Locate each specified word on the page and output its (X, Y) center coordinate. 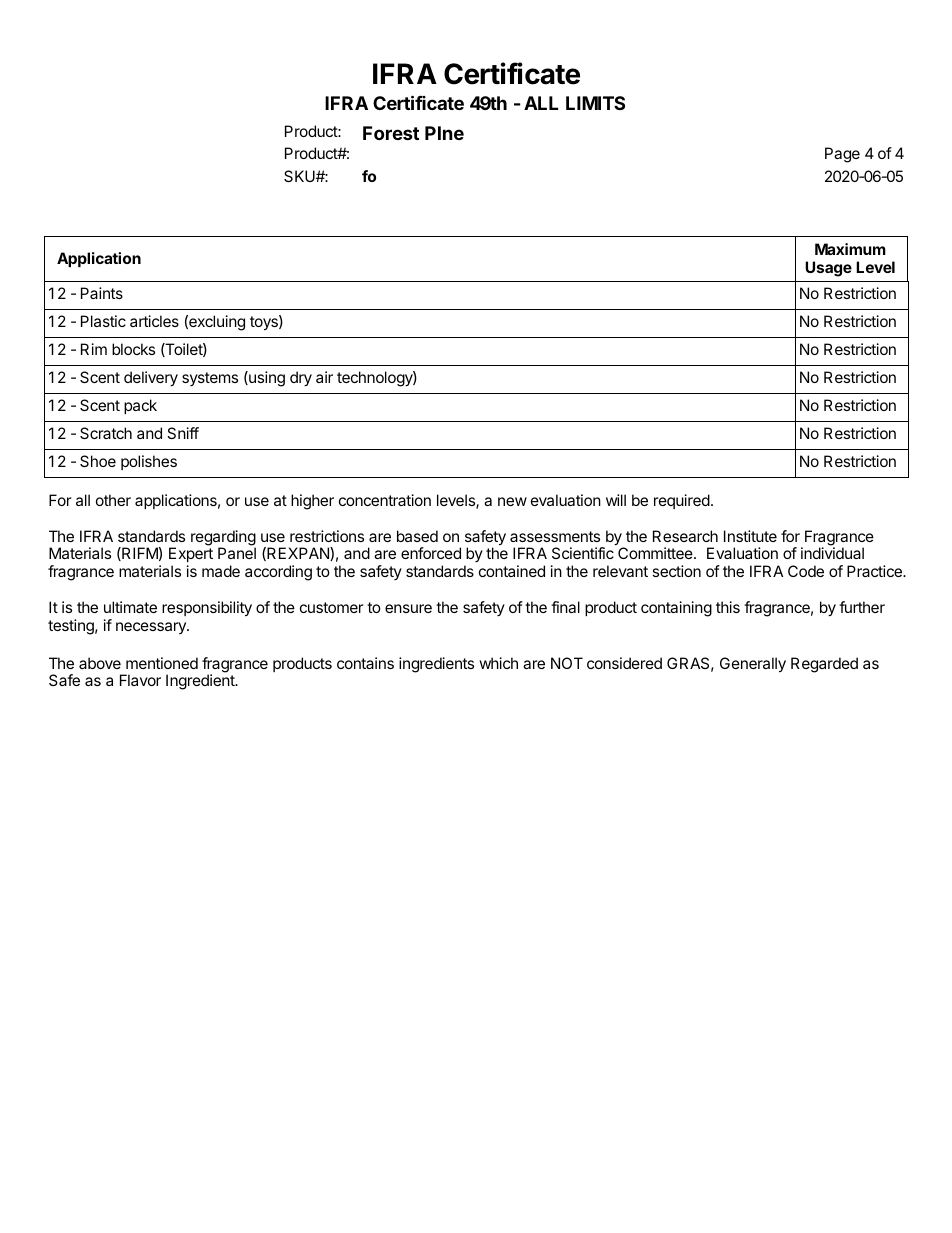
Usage (828, 269)
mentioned (162, 663)
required (682, 501)
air (324, 377)
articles (154, 321)
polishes (149, 462)
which (498, 663)
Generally (753, 665)
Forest (391, 133)
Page (842, 155)
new (512, 501)
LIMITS (595, 103)
